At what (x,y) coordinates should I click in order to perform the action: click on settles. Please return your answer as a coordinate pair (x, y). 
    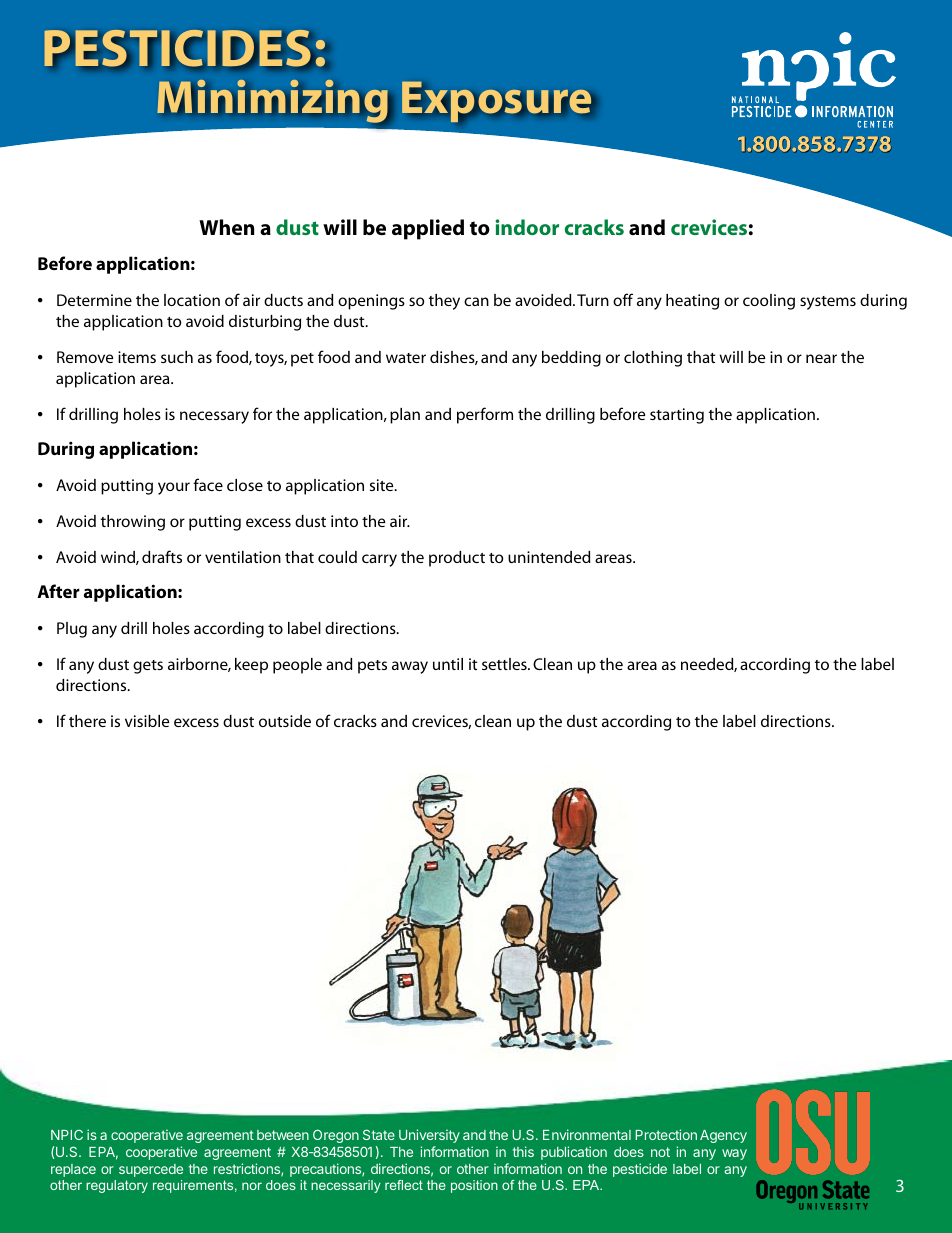
    Looking at the image, I should click on (505, 664).
